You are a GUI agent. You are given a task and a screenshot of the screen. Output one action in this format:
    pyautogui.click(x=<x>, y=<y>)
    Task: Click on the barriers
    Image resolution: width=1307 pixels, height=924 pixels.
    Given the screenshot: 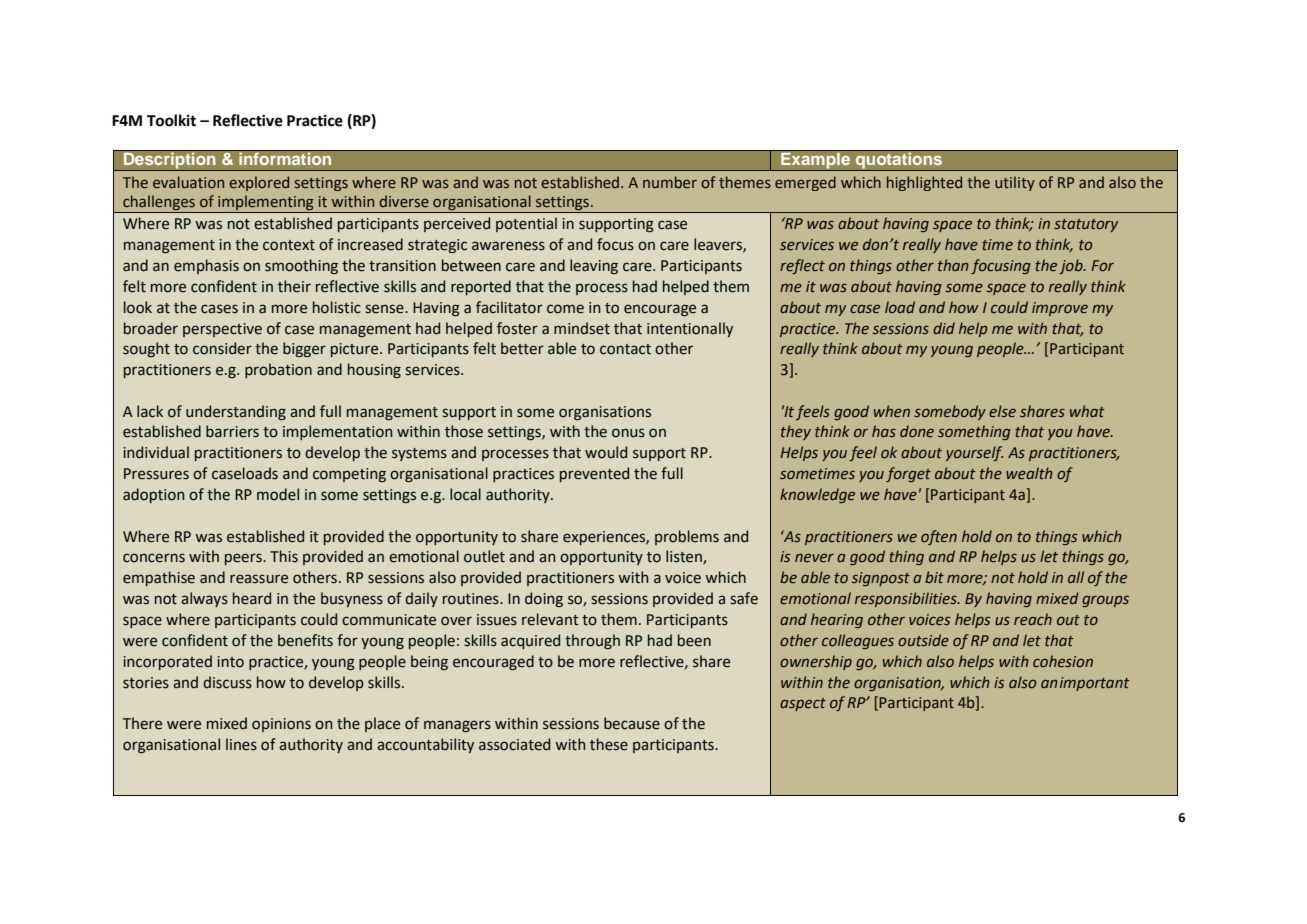 What is the action you would take?
    pyautogui.click(x=232, y=431)
